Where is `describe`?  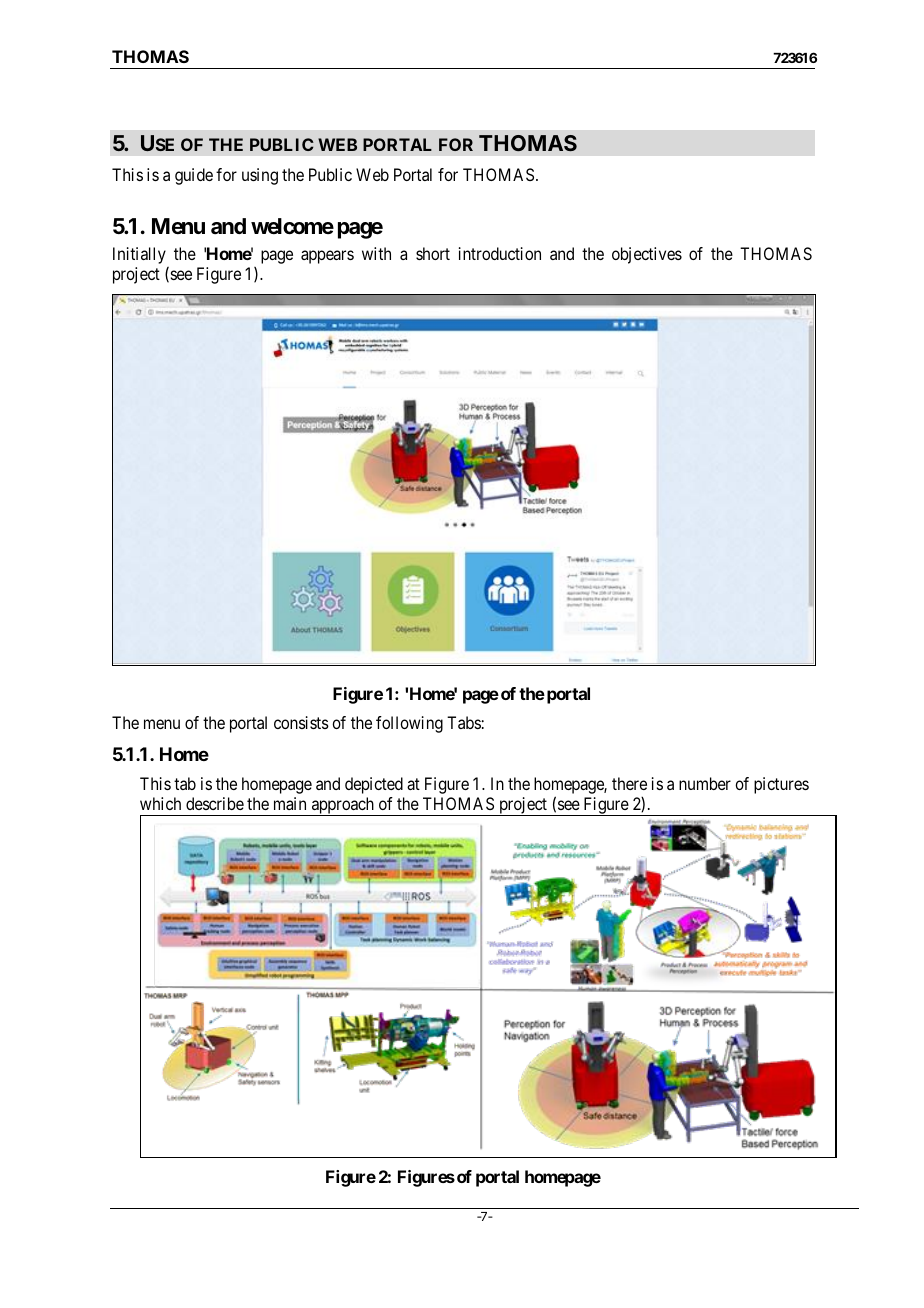 describe is located at coordinates (215, 803).
